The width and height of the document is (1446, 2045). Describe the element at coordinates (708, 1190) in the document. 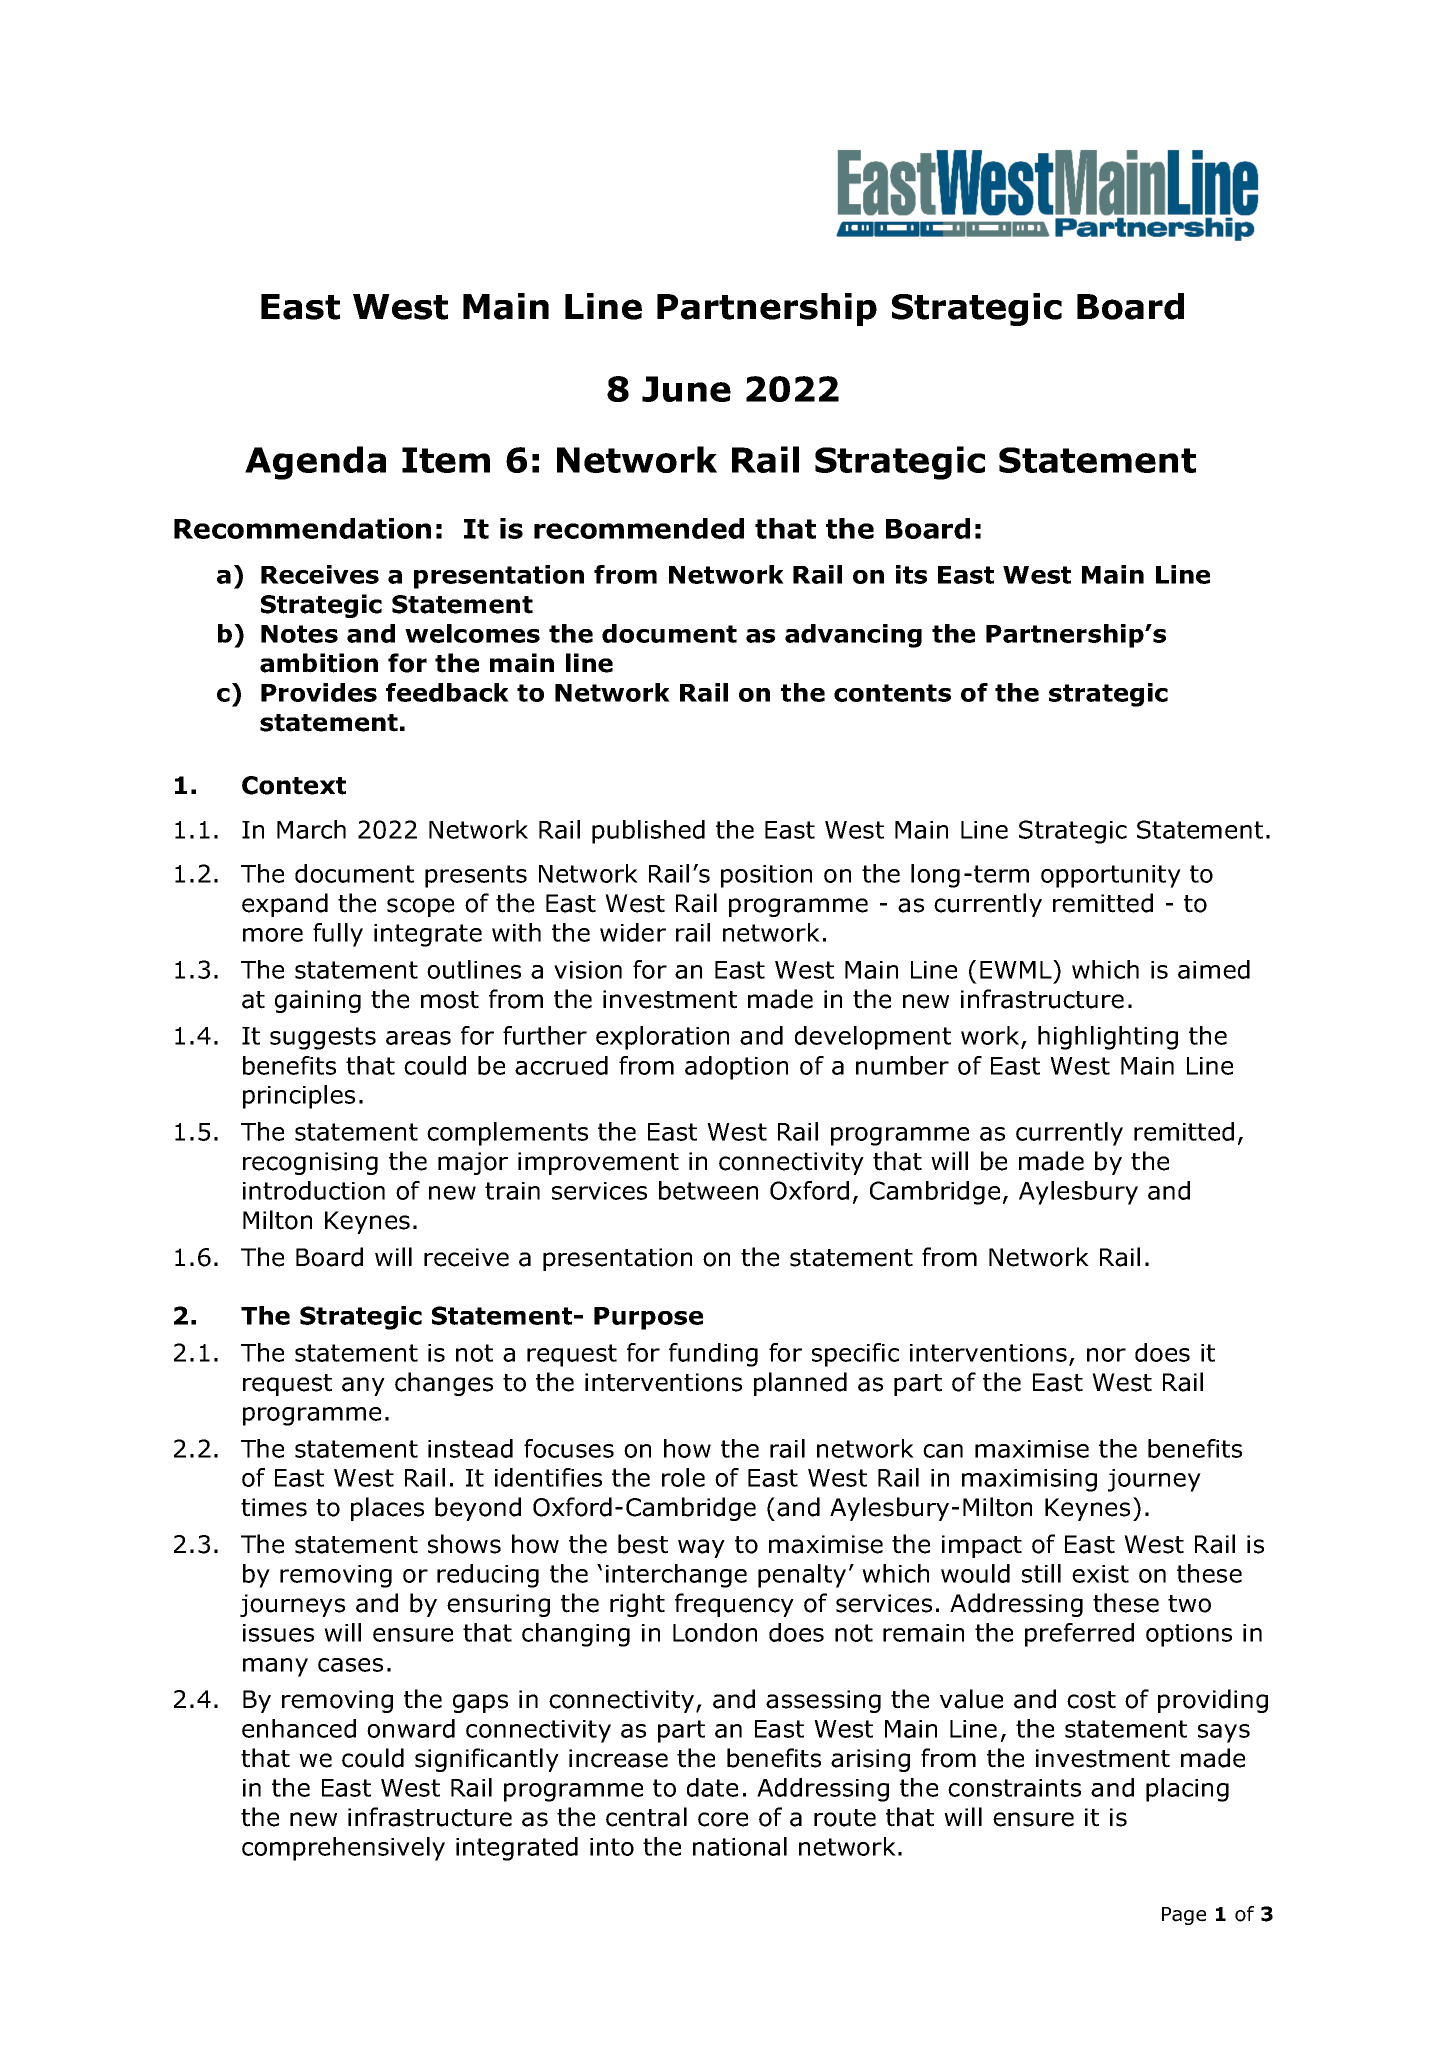

I see `between` at that location.
